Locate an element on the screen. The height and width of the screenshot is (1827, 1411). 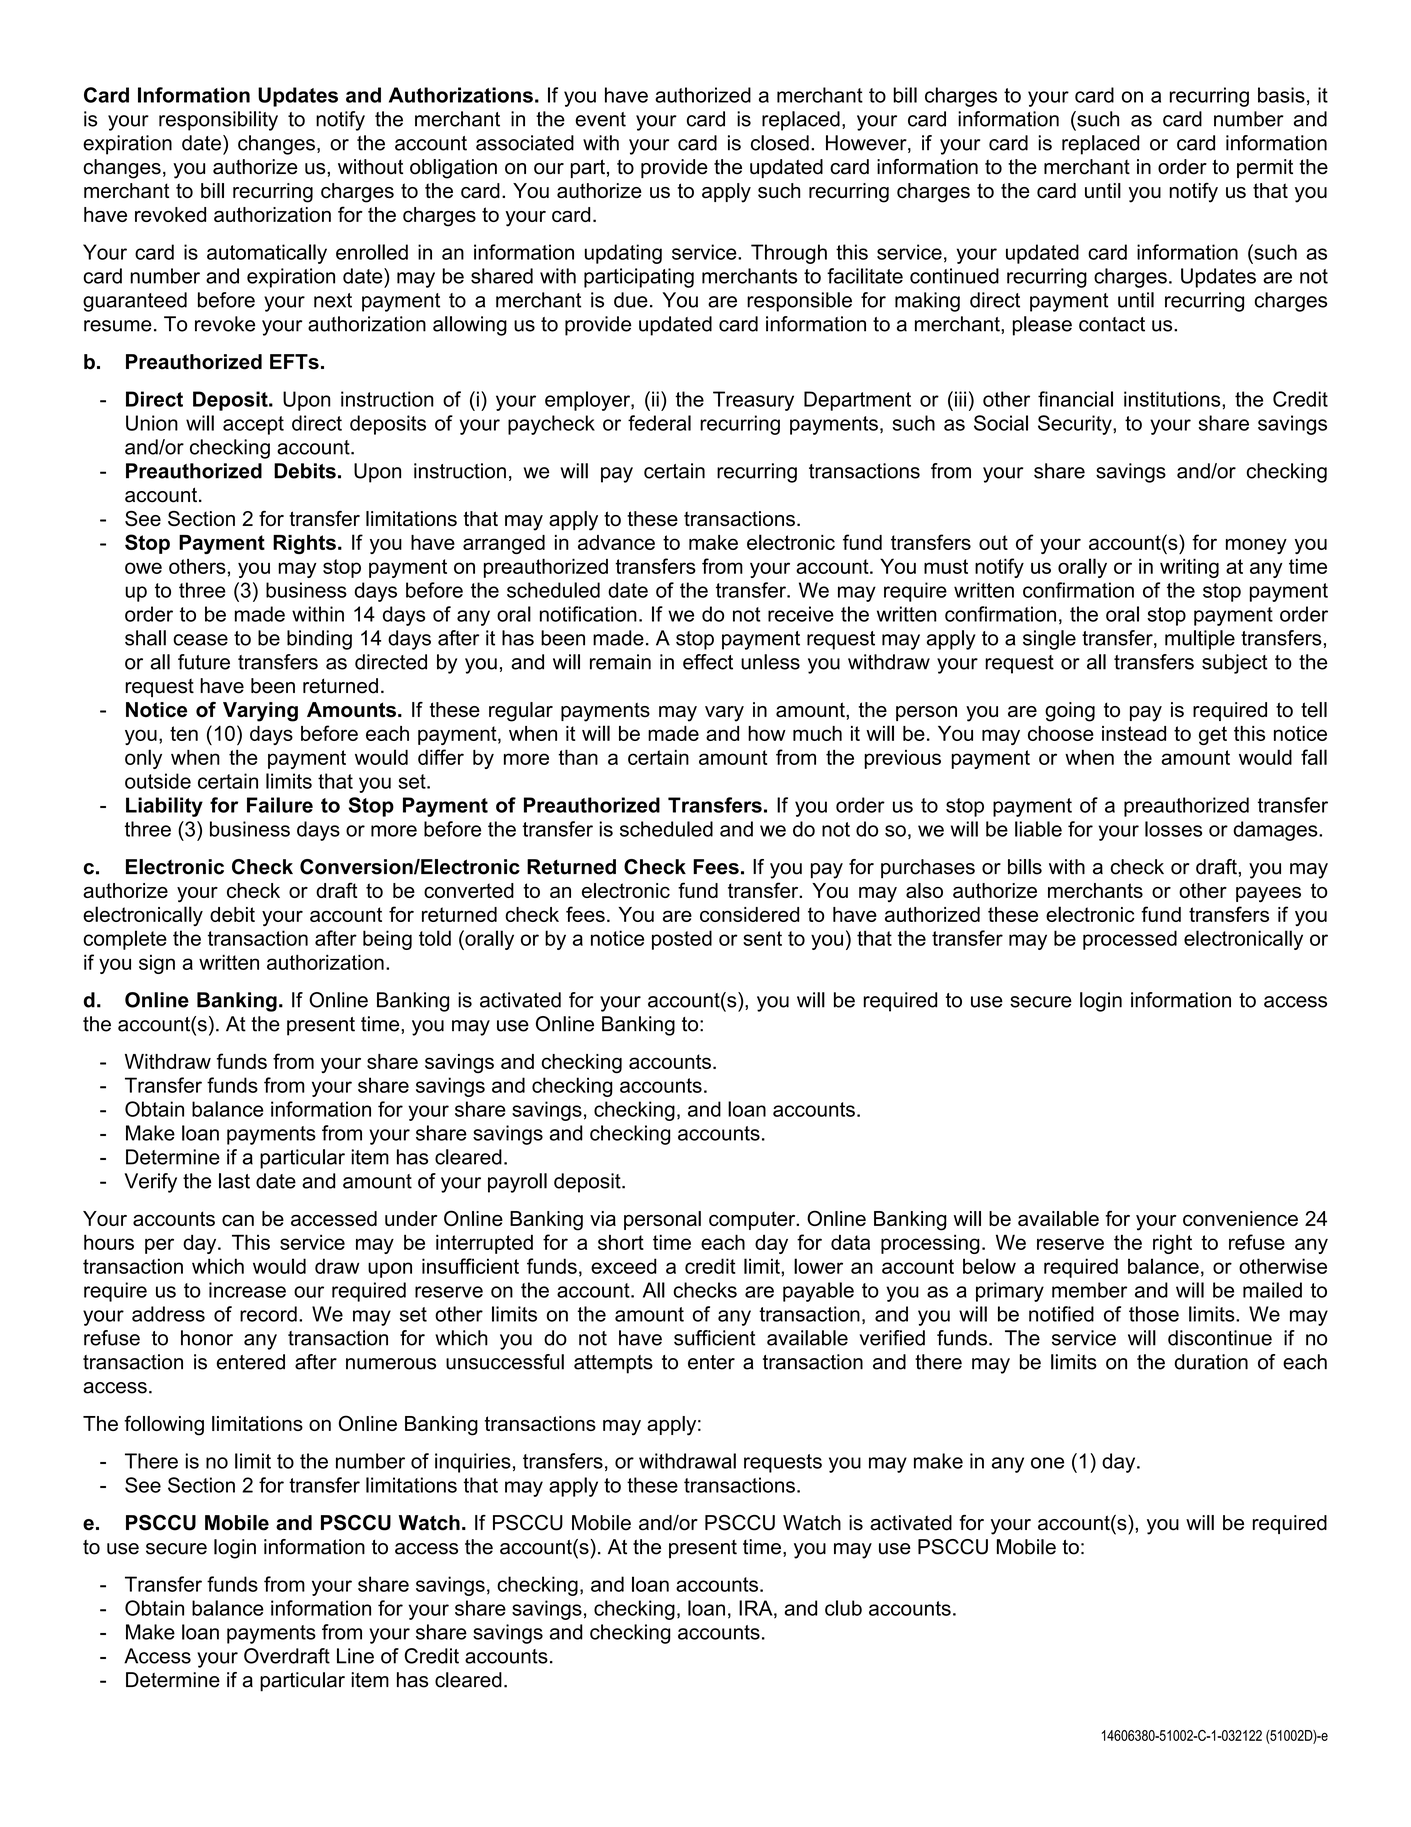
Failure is located at coordinates (280, 805).
